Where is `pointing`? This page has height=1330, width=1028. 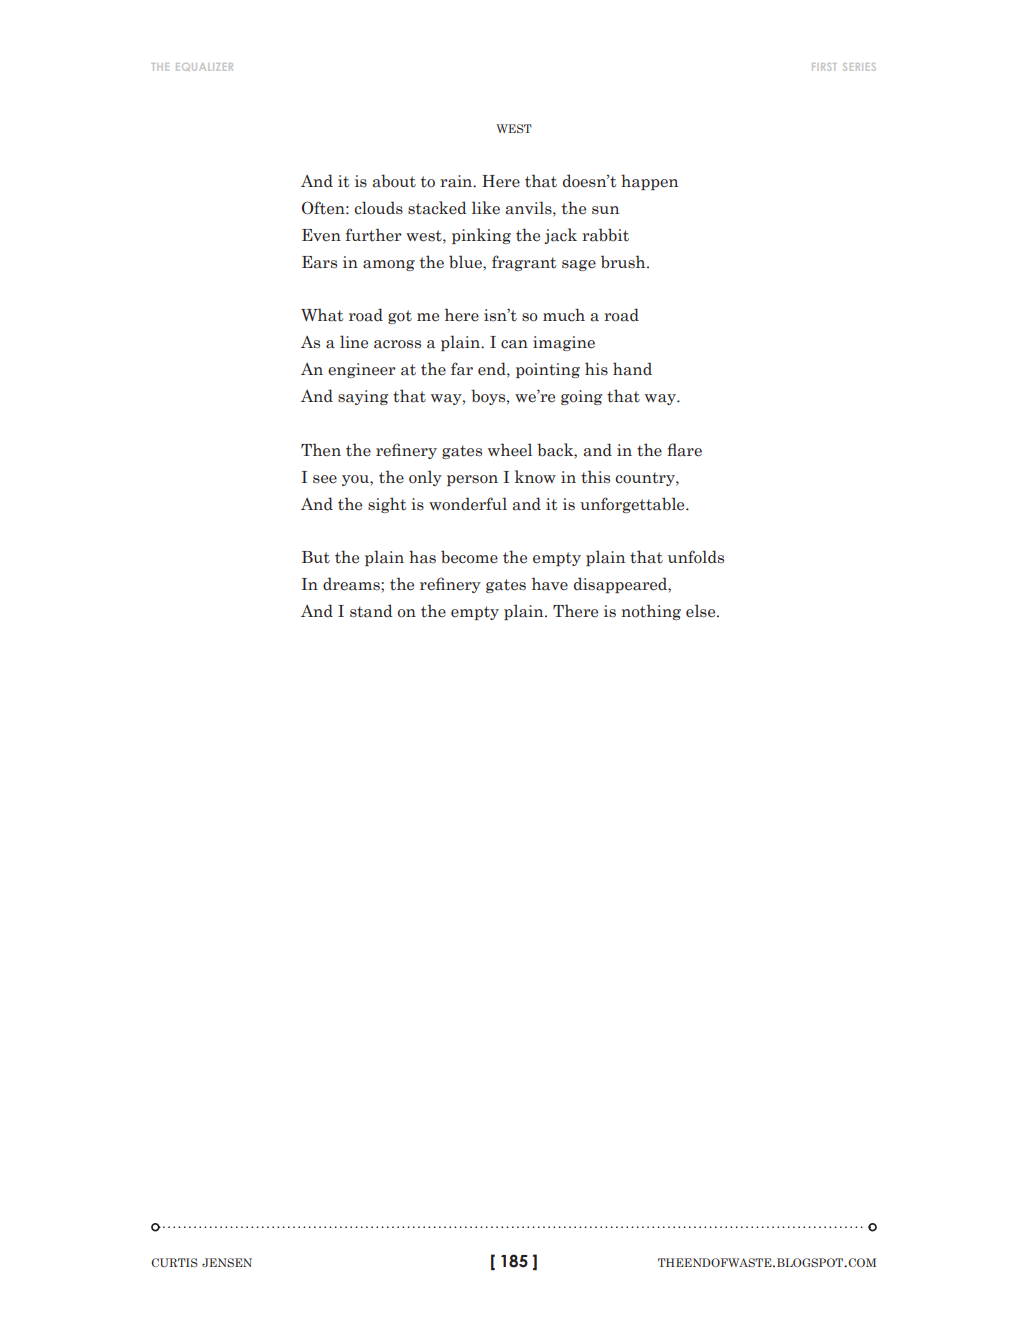
pointing is located at coordinates (548, 370).
